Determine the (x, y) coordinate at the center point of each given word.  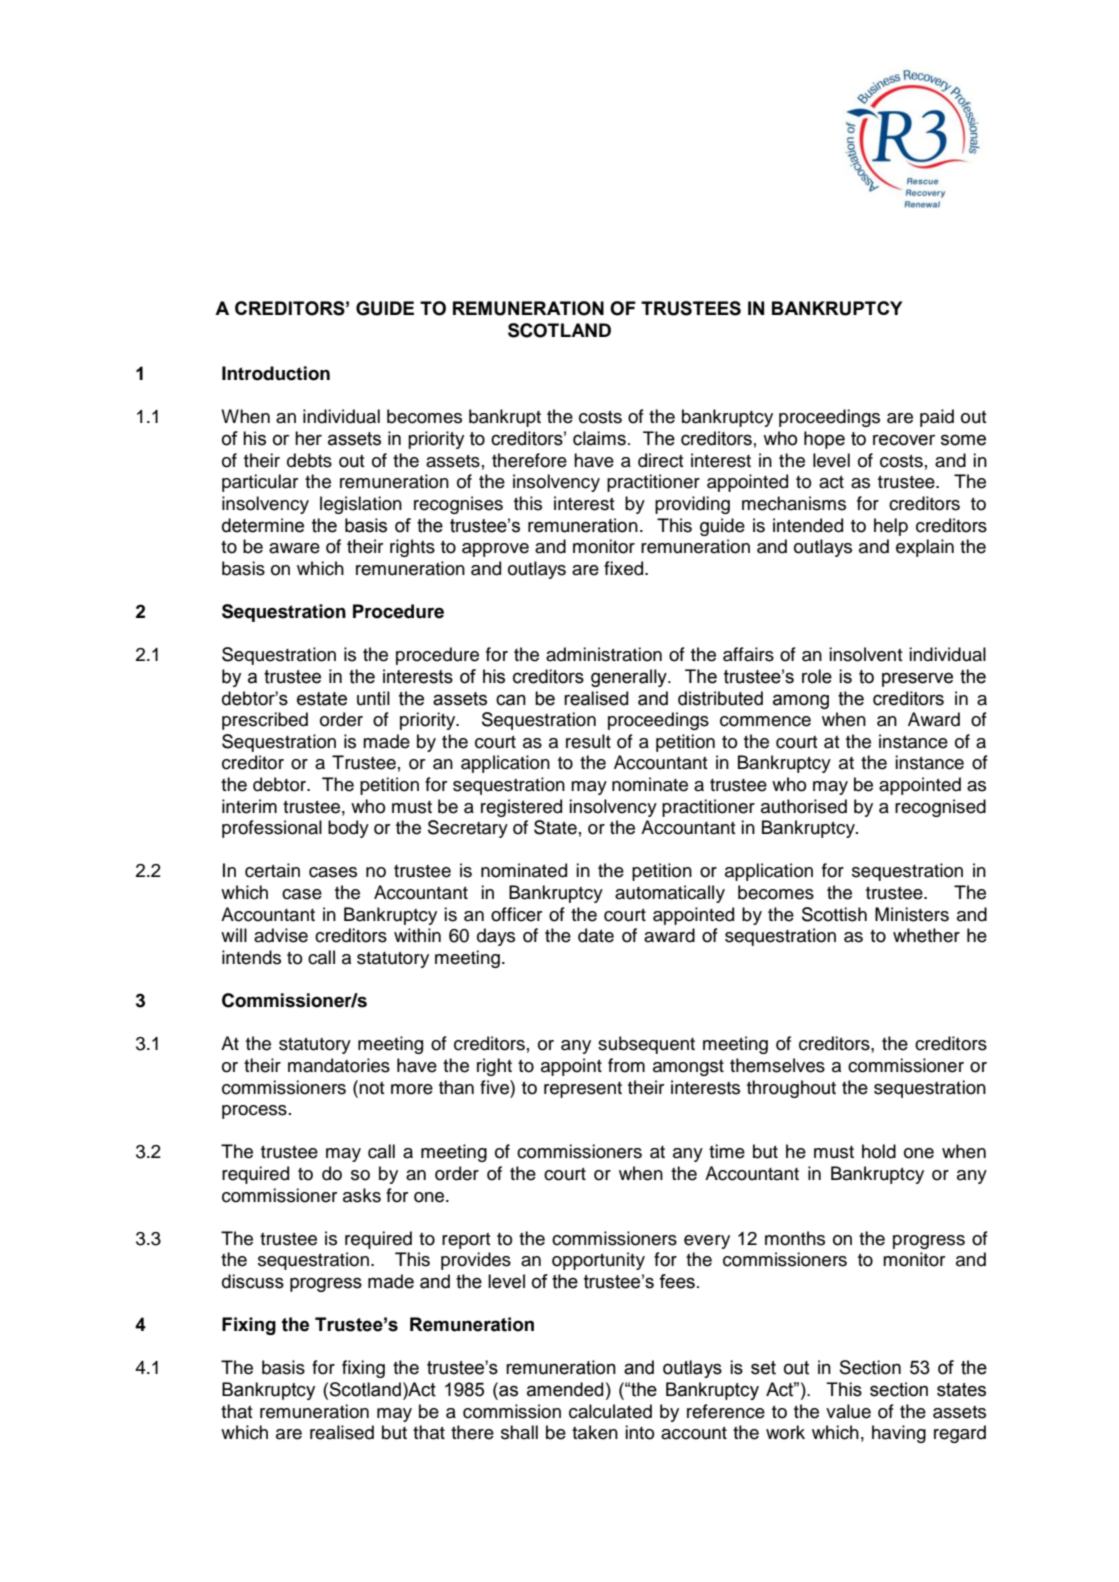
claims (599, 438)
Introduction (276, 373)
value (848, 1411)
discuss (253, 1281)
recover (904, 440)
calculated (610, 1411)
